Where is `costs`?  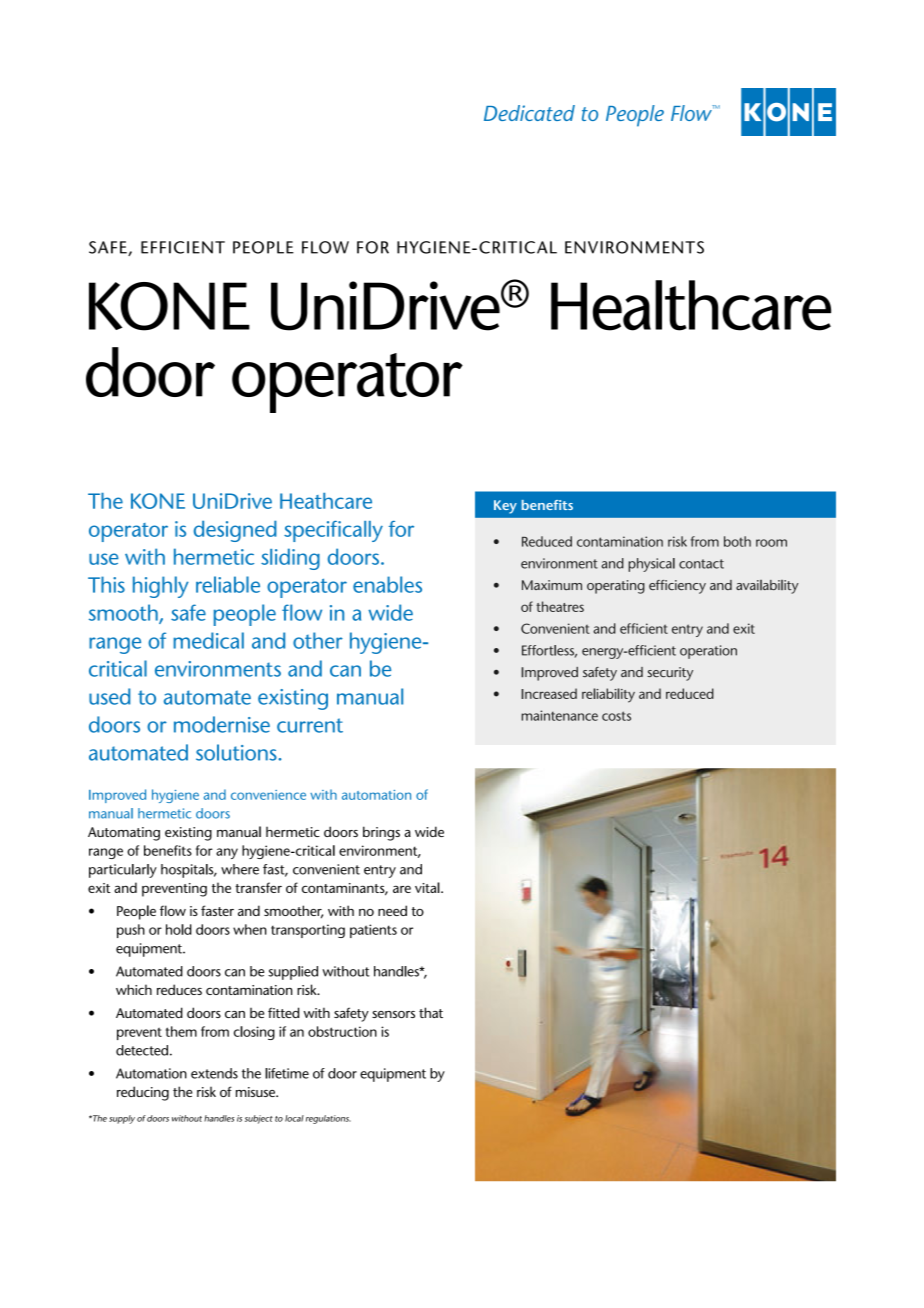
costs is located at coordinates (616, 716).
